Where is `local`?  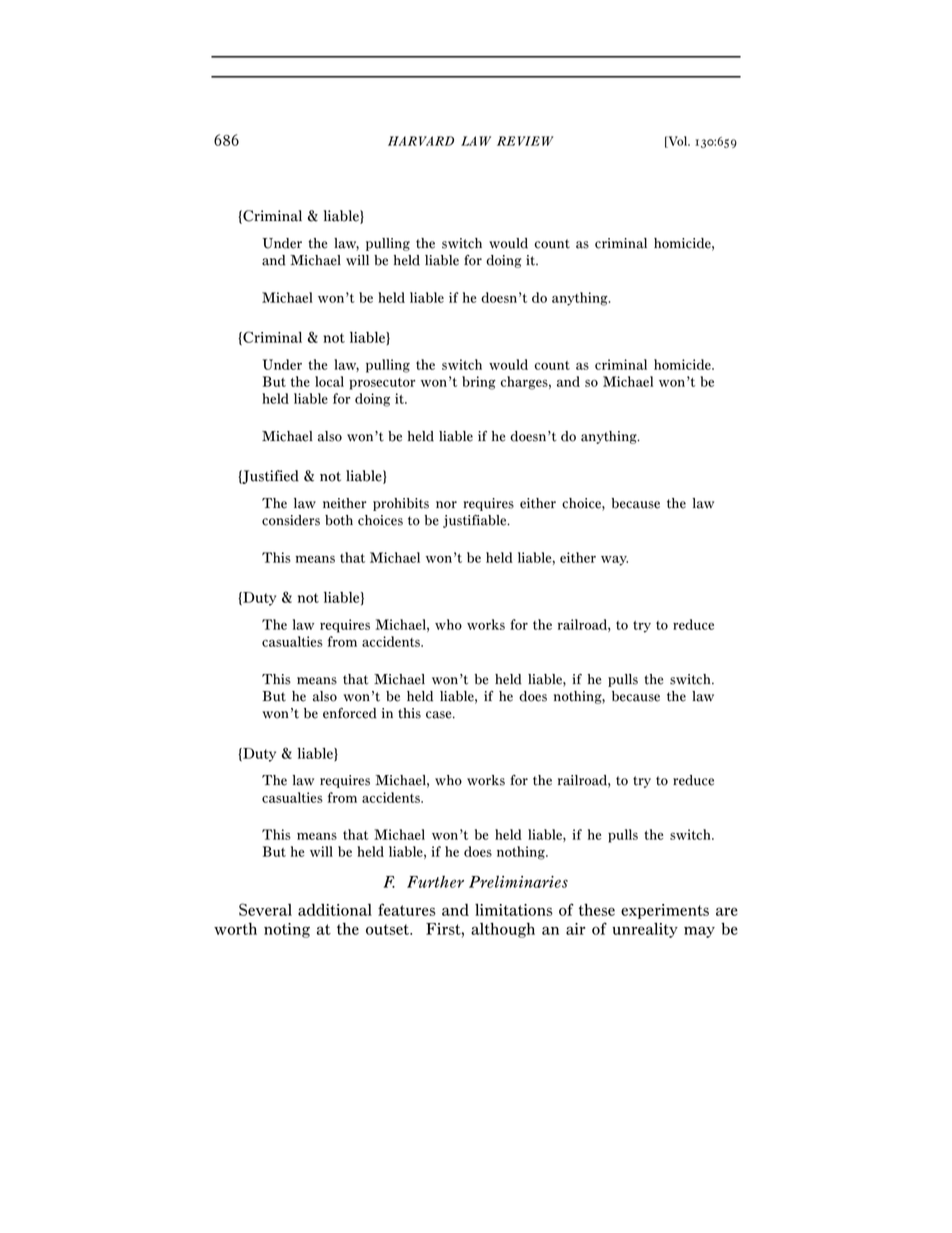
local is located at coordinates (329, 381).
